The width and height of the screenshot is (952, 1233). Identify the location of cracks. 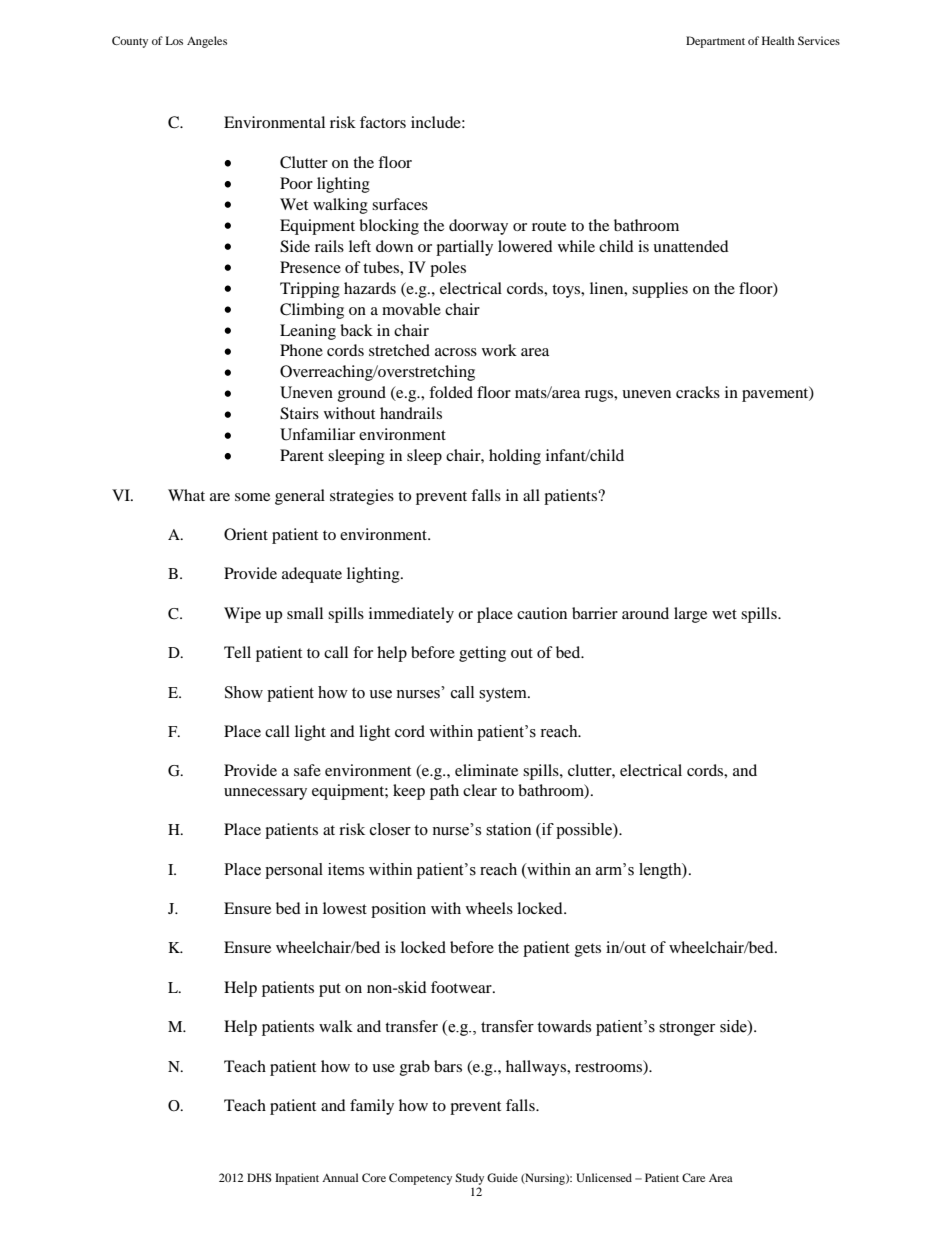
(698, 392).
